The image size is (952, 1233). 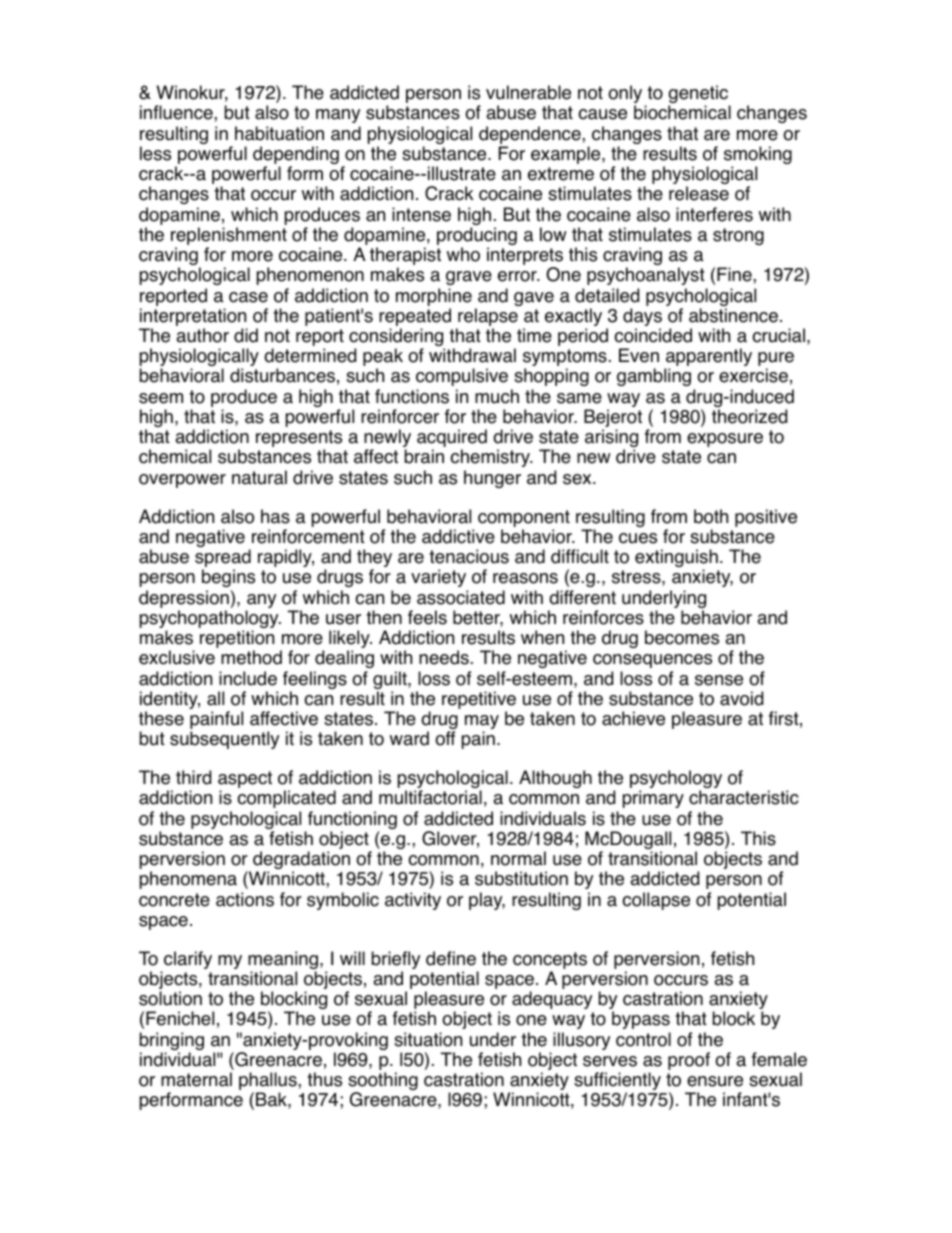 What do you see at coordinates (259, 477) in the image?
I see `natural` at bounding box center [259, 477].
